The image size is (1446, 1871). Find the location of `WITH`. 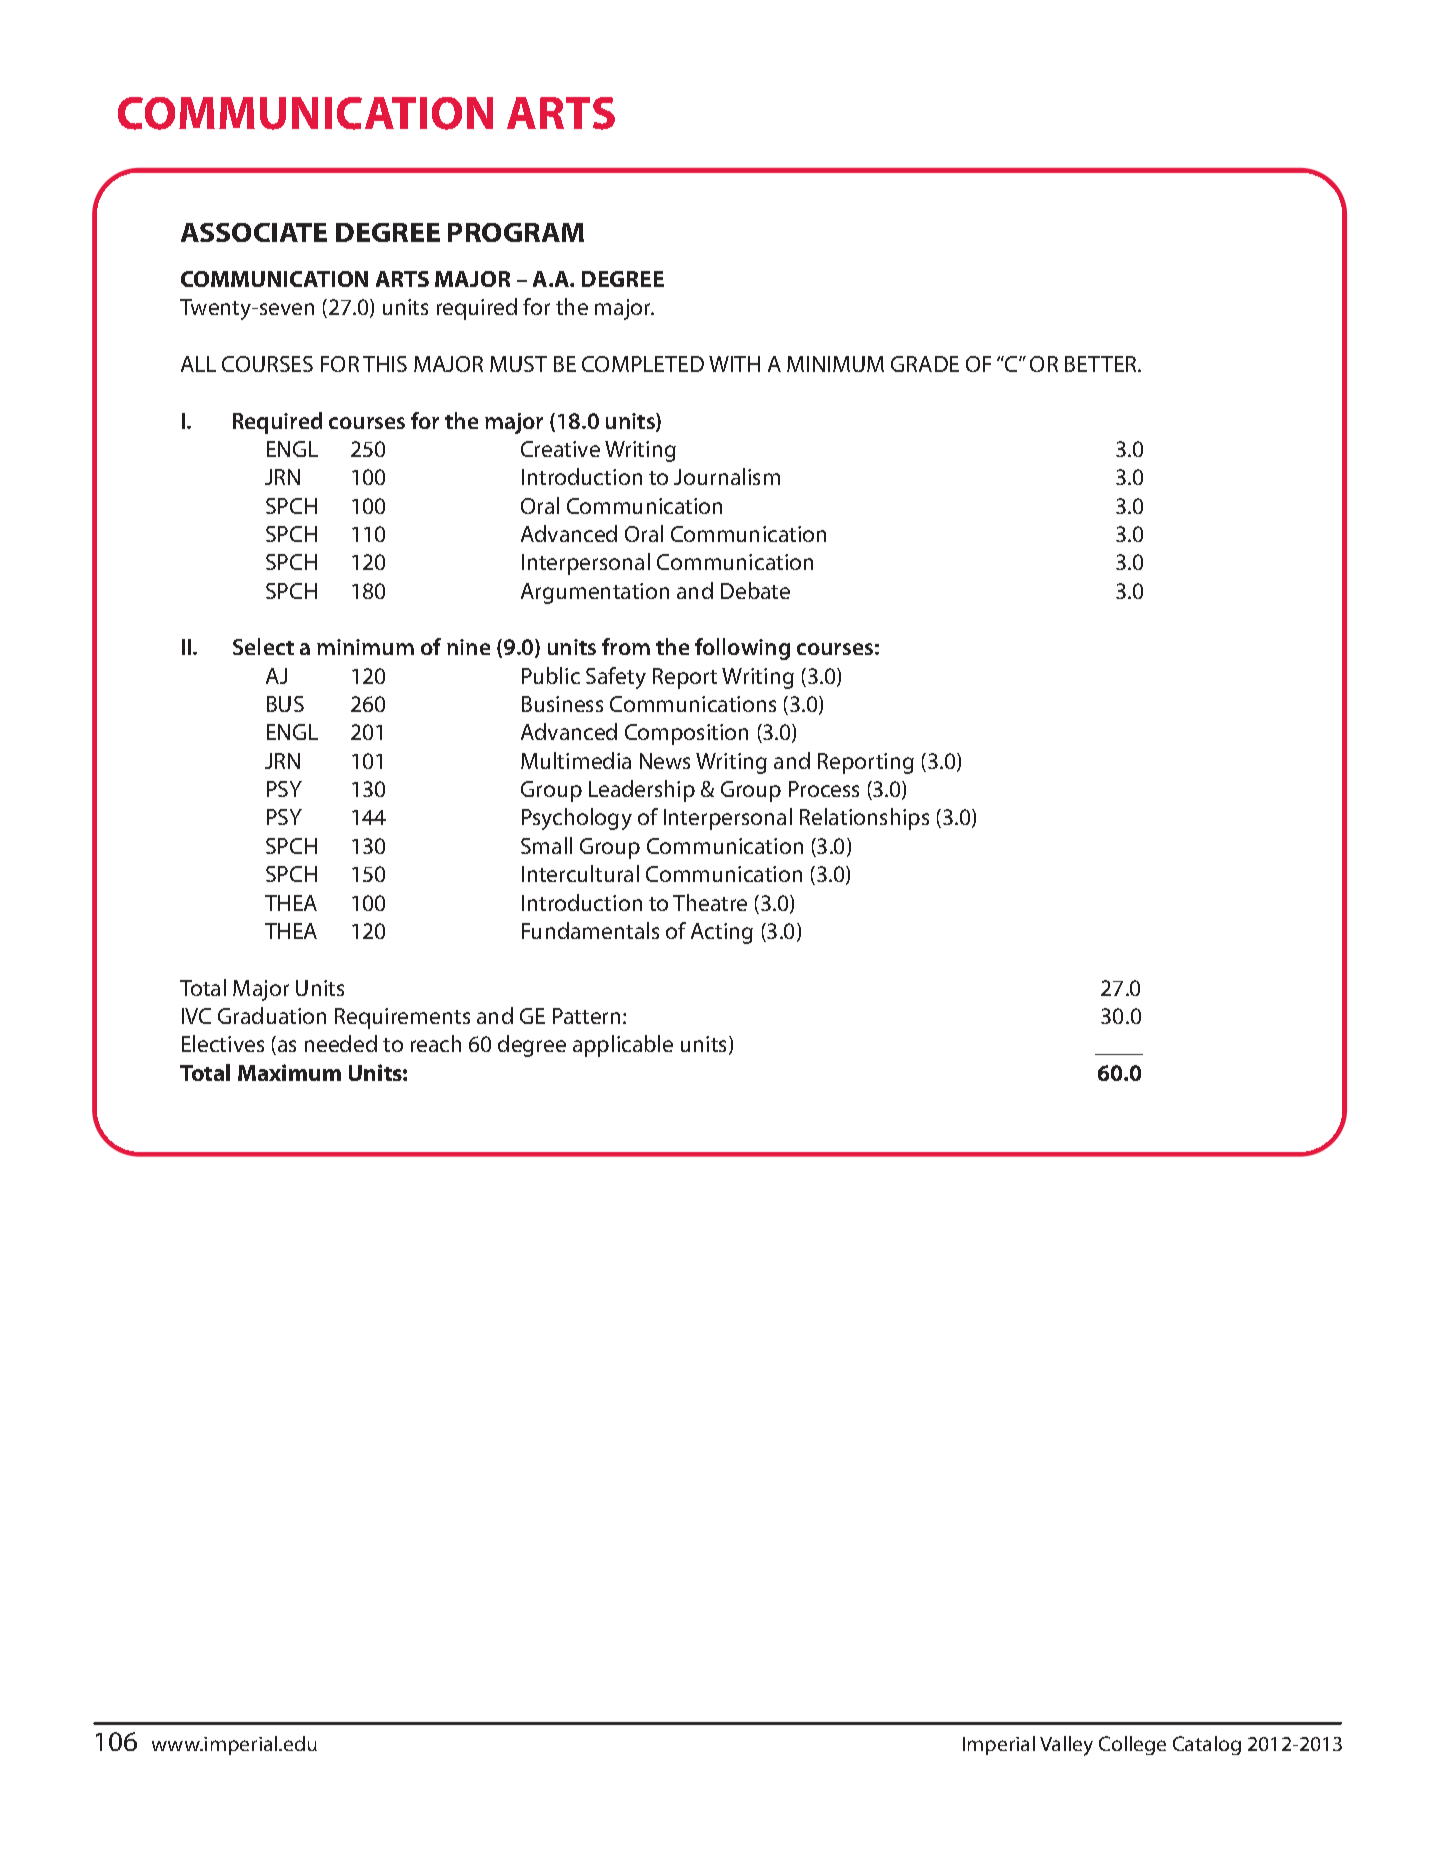

WITH is located at coordinates (734, 364).
